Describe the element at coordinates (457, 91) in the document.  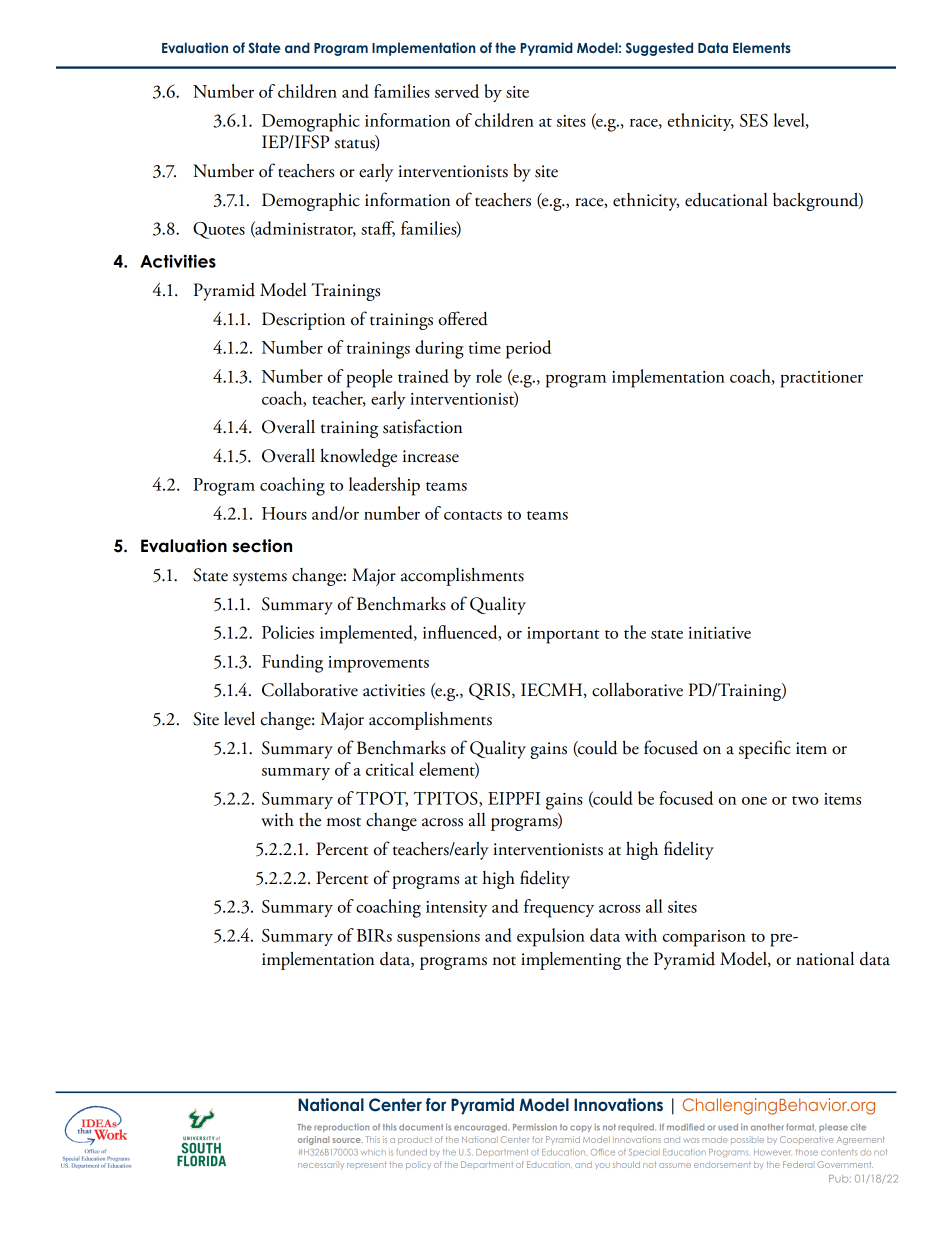
I see `served` at that location.
